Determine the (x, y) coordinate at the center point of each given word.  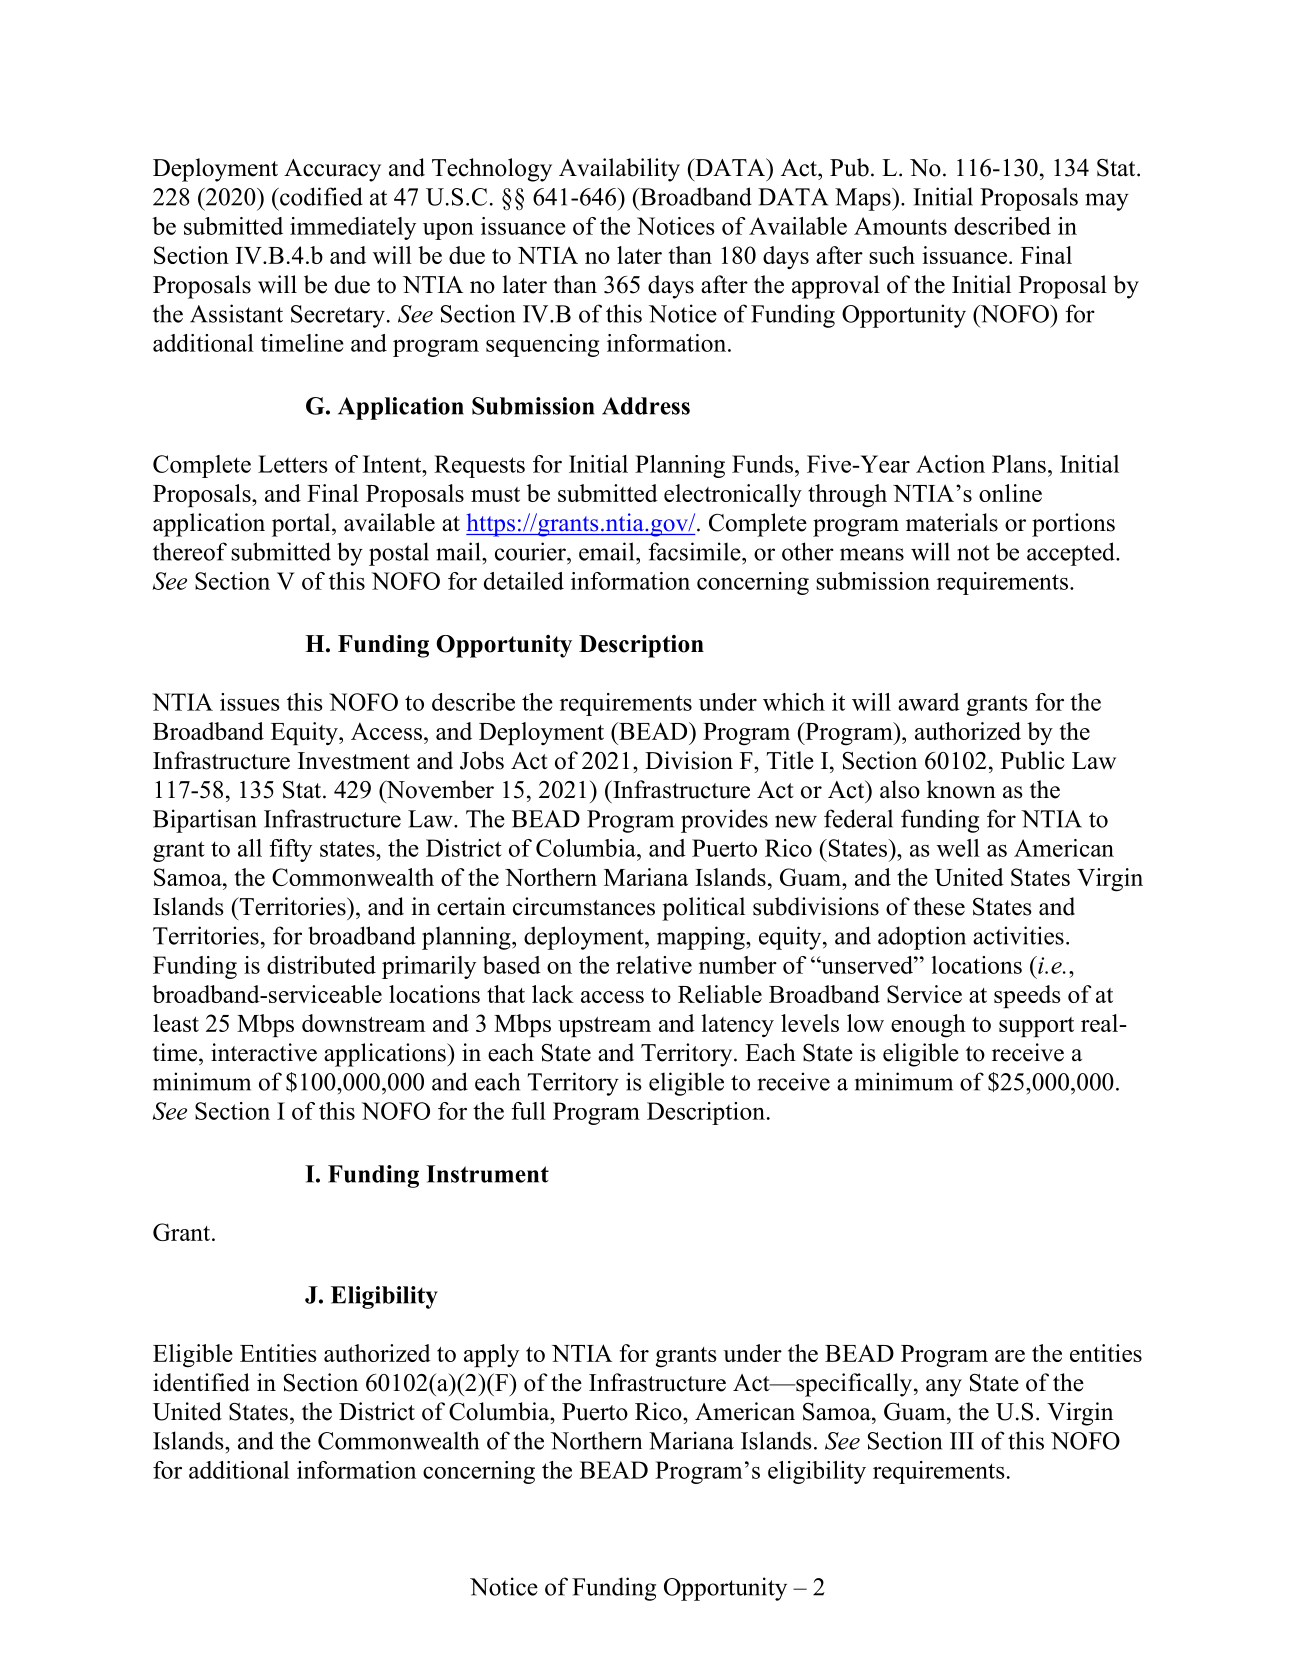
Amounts (900, 226)
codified (320, 196)
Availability (619, 170)
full (528, 1111)
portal (302, 525)
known (961, 789)
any (944, 1388)
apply (491, 1355)
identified (201, 1382)
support (1036, 1027)
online (1010, 493)
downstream (363, 1023)
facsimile (695, 551)
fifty (290, 850)
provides (724, 821)
